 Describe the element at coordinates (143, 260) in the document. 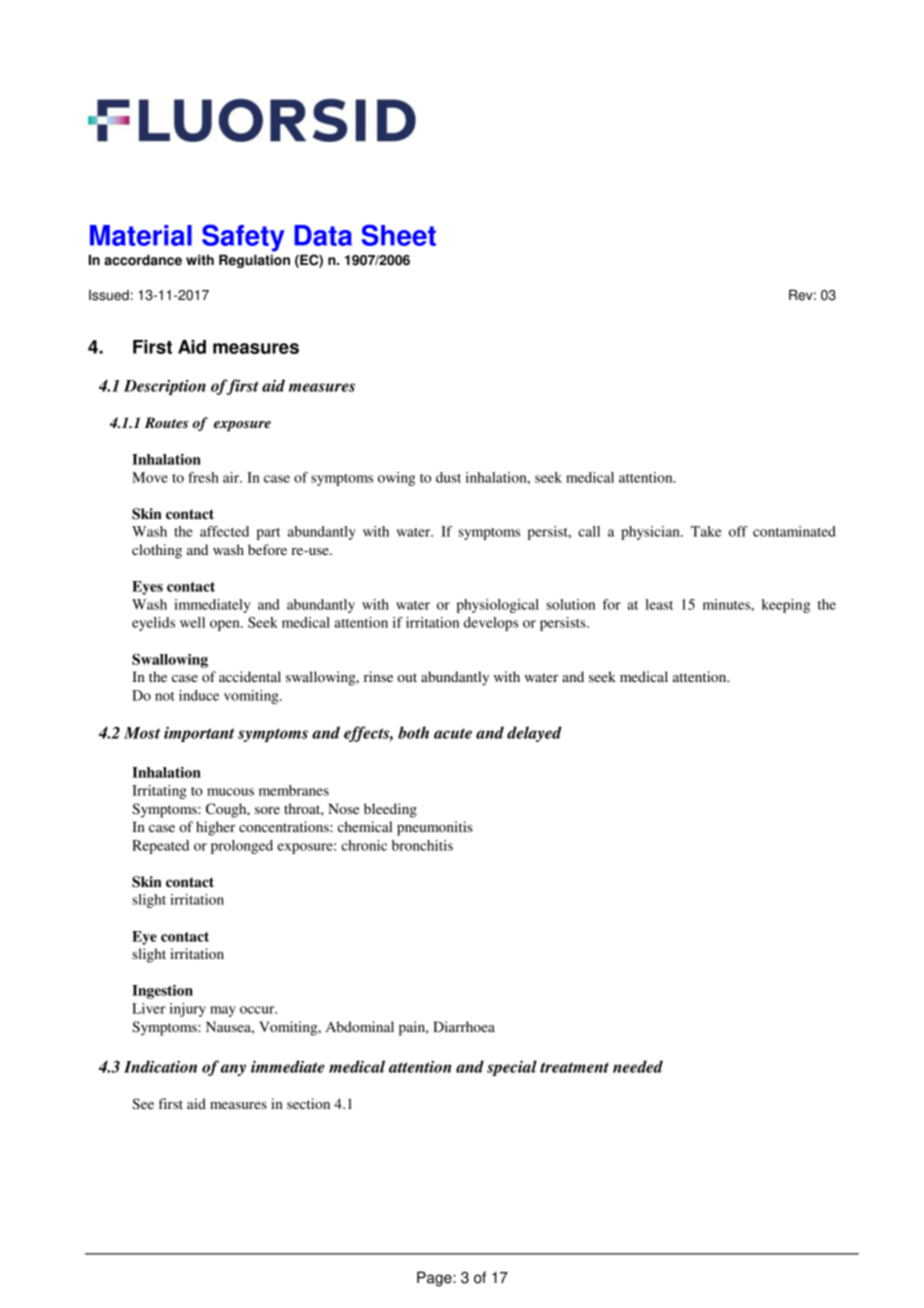

I see `accordance` at that location.
